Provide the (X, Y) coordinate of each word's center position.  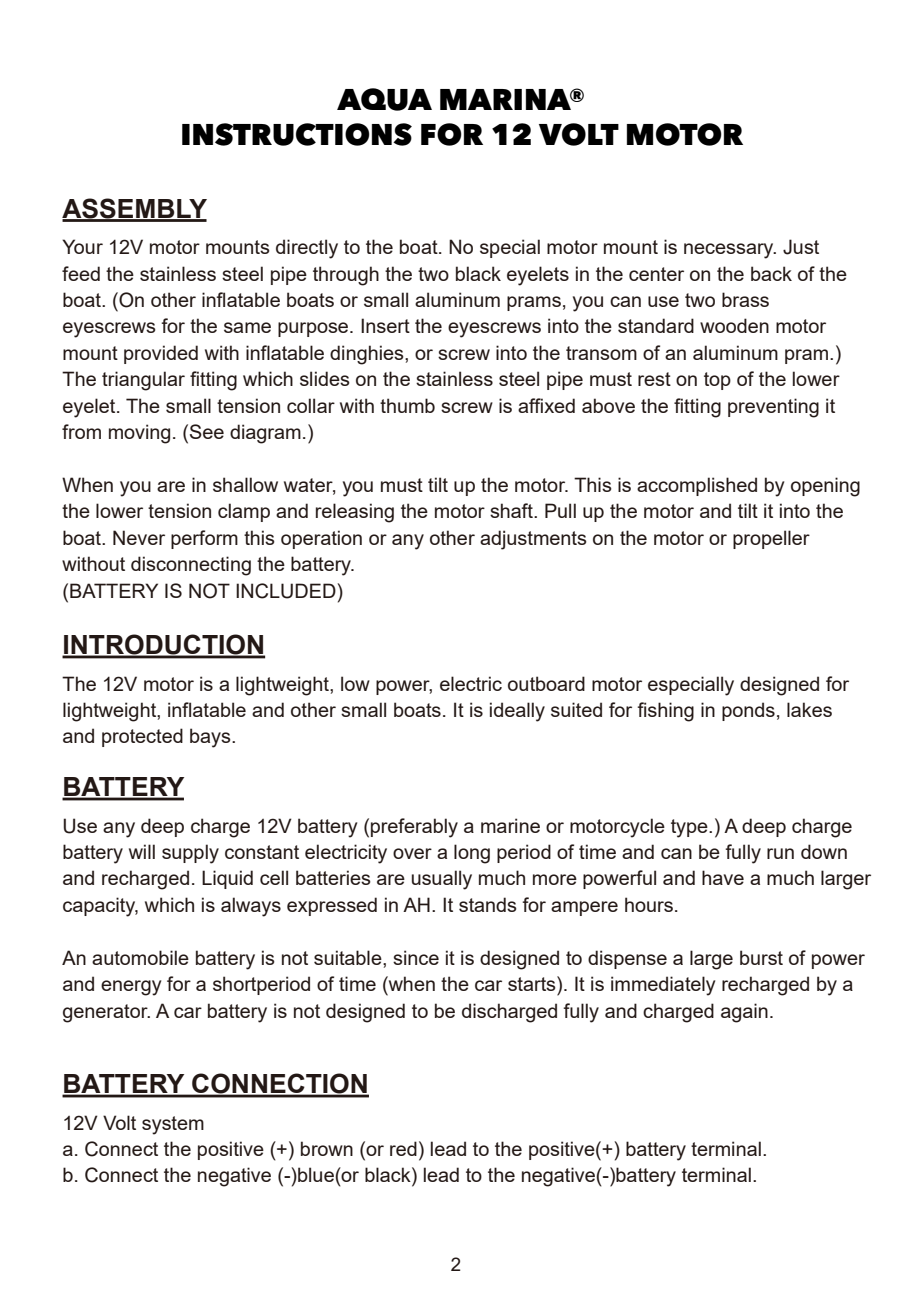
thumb (407, 405)
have (723, 877)
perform (204, 539)
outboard (546, 683)
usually (442, 880)
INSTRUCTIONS (297, 134)
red (403, 1148)
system (173, 1125)
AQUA (384, 99)
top (717, 381)
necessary (730, 251)
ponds (748, 711)
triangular (143, 381)
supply (190, 854)
